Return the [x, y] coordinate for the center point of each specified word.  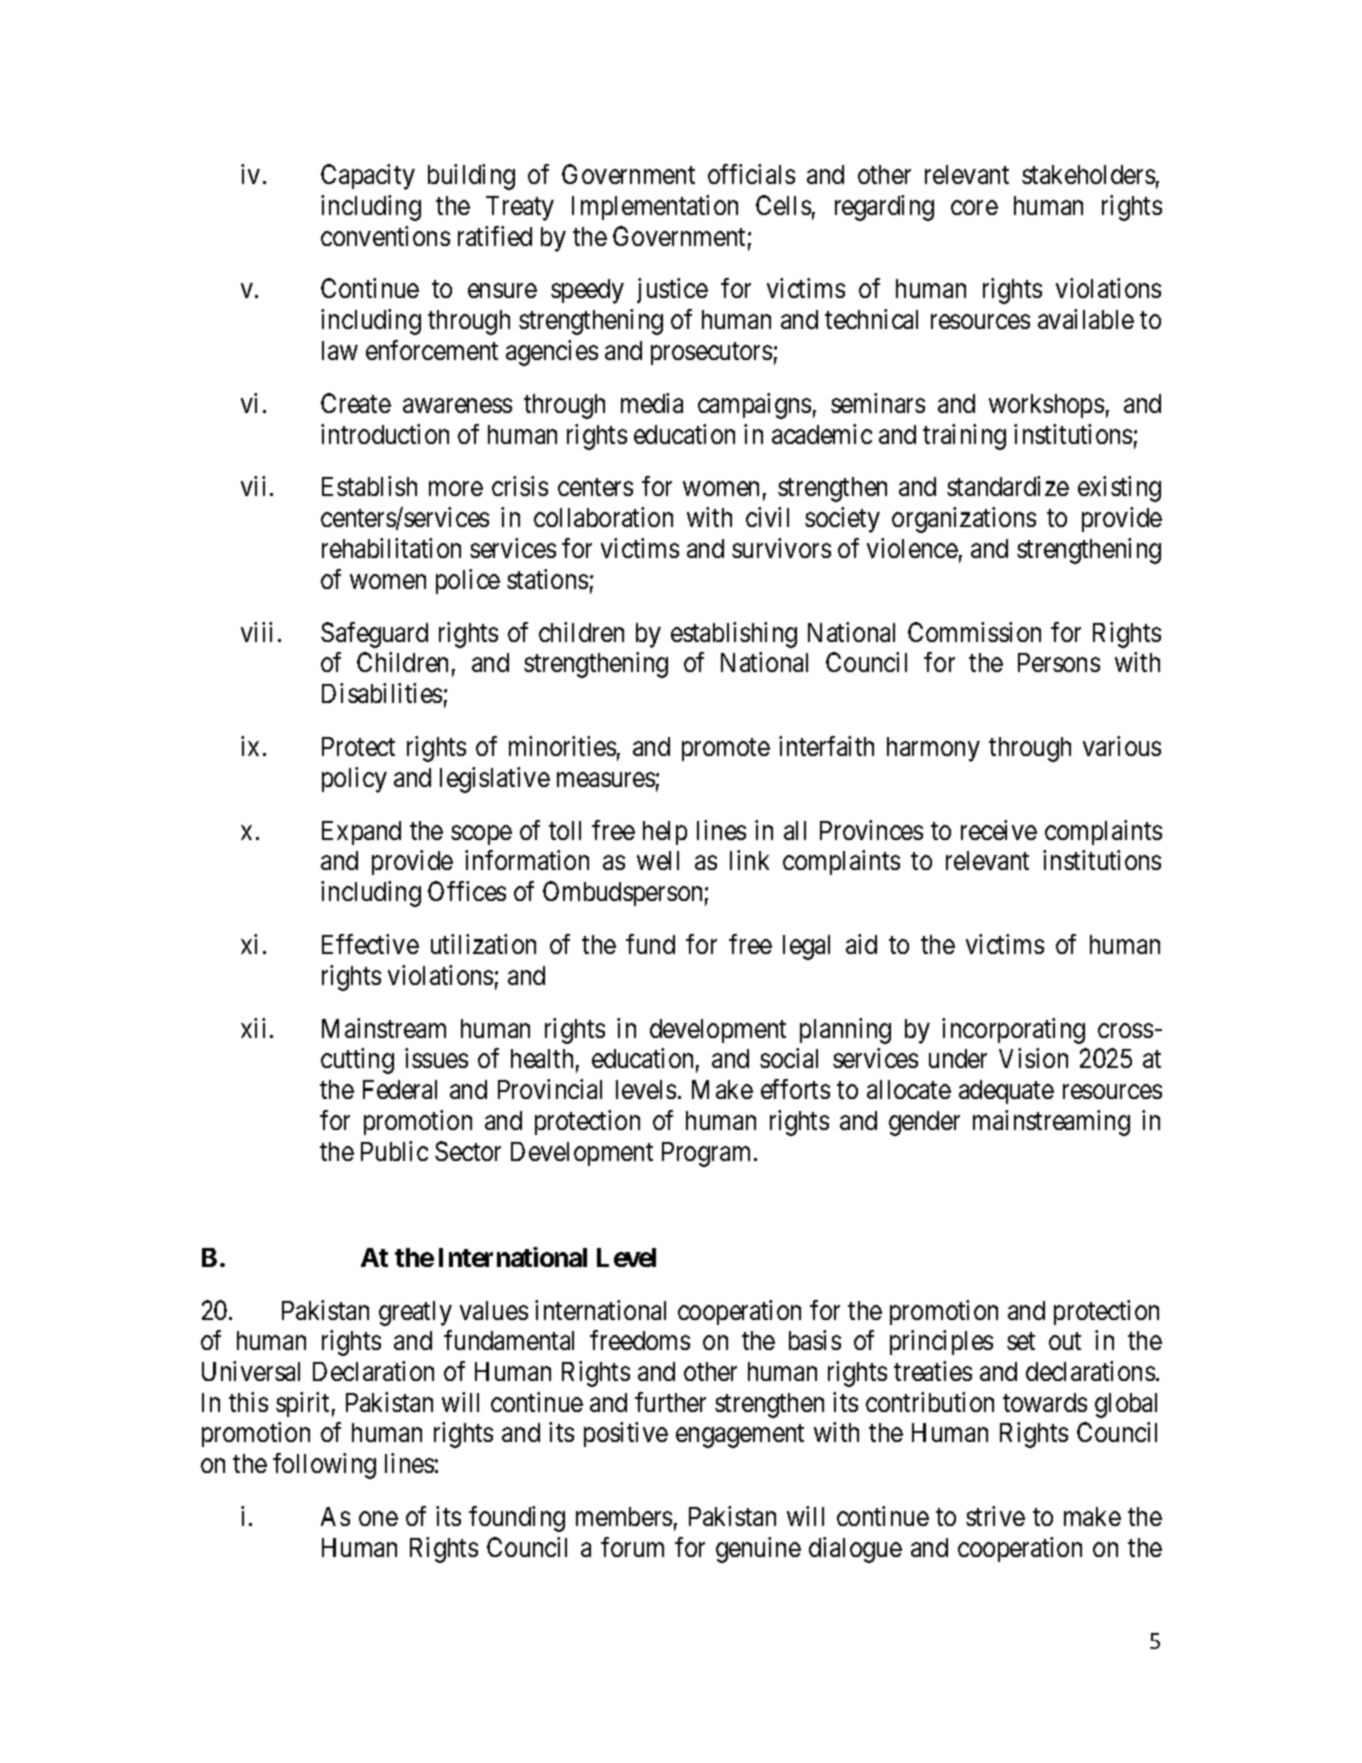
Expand [361, 833]
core [974, 207]
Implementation [655, 207]
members [624, 1516]
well [658, 860]
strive [995, 1516]
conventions [385, 236]
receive [999, 830]
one [378, 1519]
